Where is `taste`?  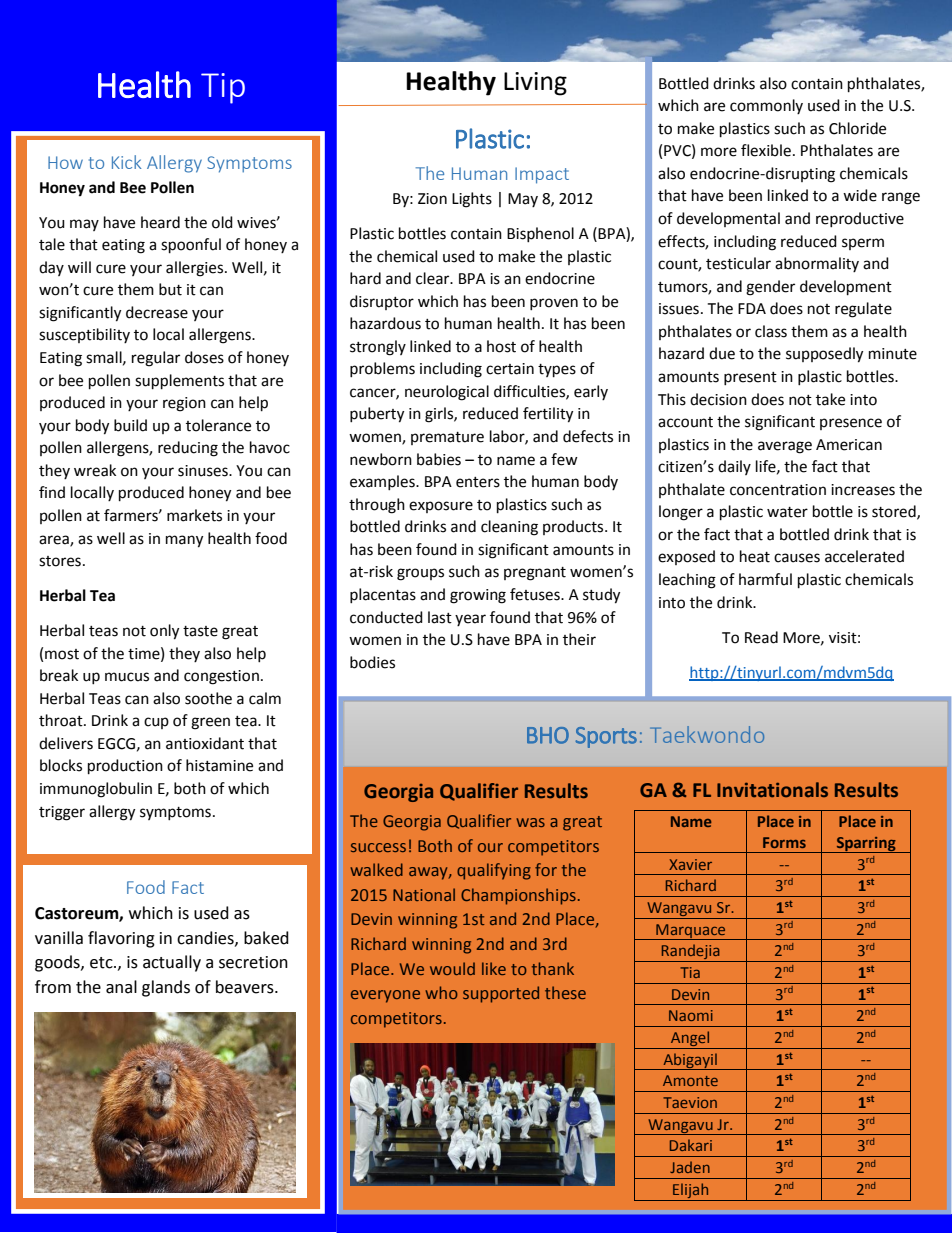
taste is located at coordinates (200, 631).
